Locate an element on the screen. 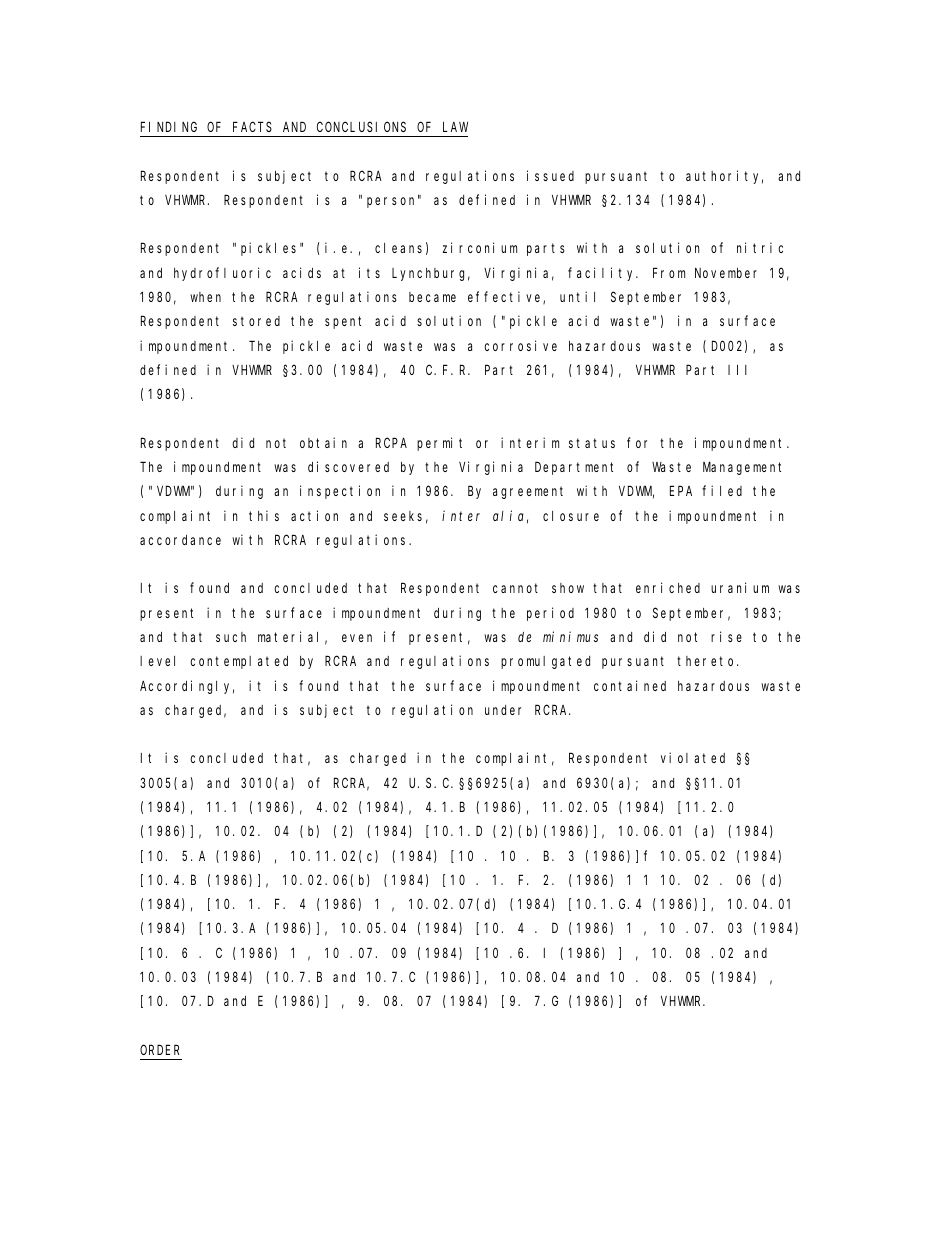 This screenshot has height=1233, width=952. accordance is located at coordinates (180, 540).
